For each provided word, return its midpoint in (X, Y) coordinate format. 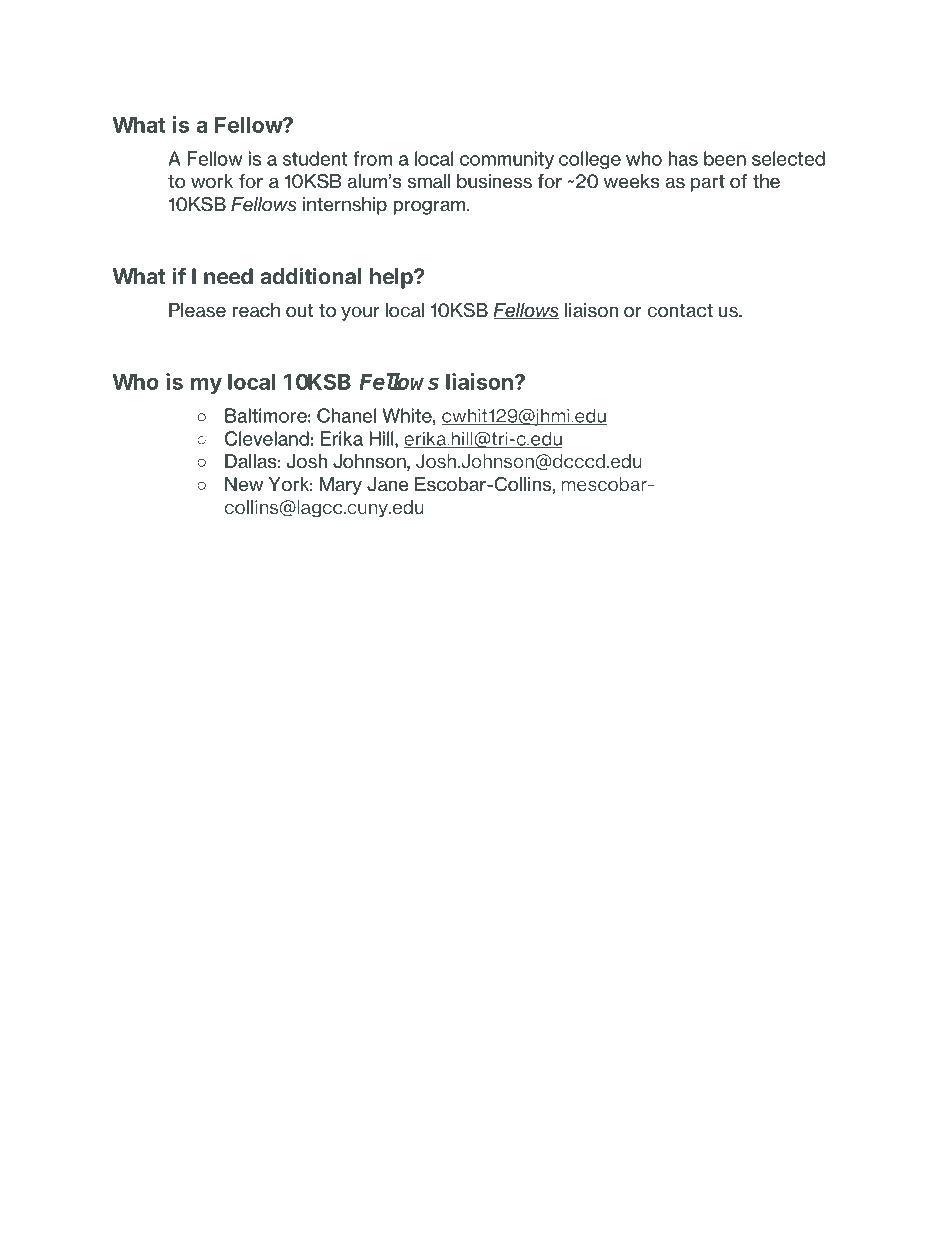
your (360, 313)
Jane (388, 484)
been (725, 158)
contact (680, 311)
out (299, 311)
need (228, 276)
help (392, 278)
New (244, 484)
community (507, 160)
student (315, 158)
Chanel (346, 415)
